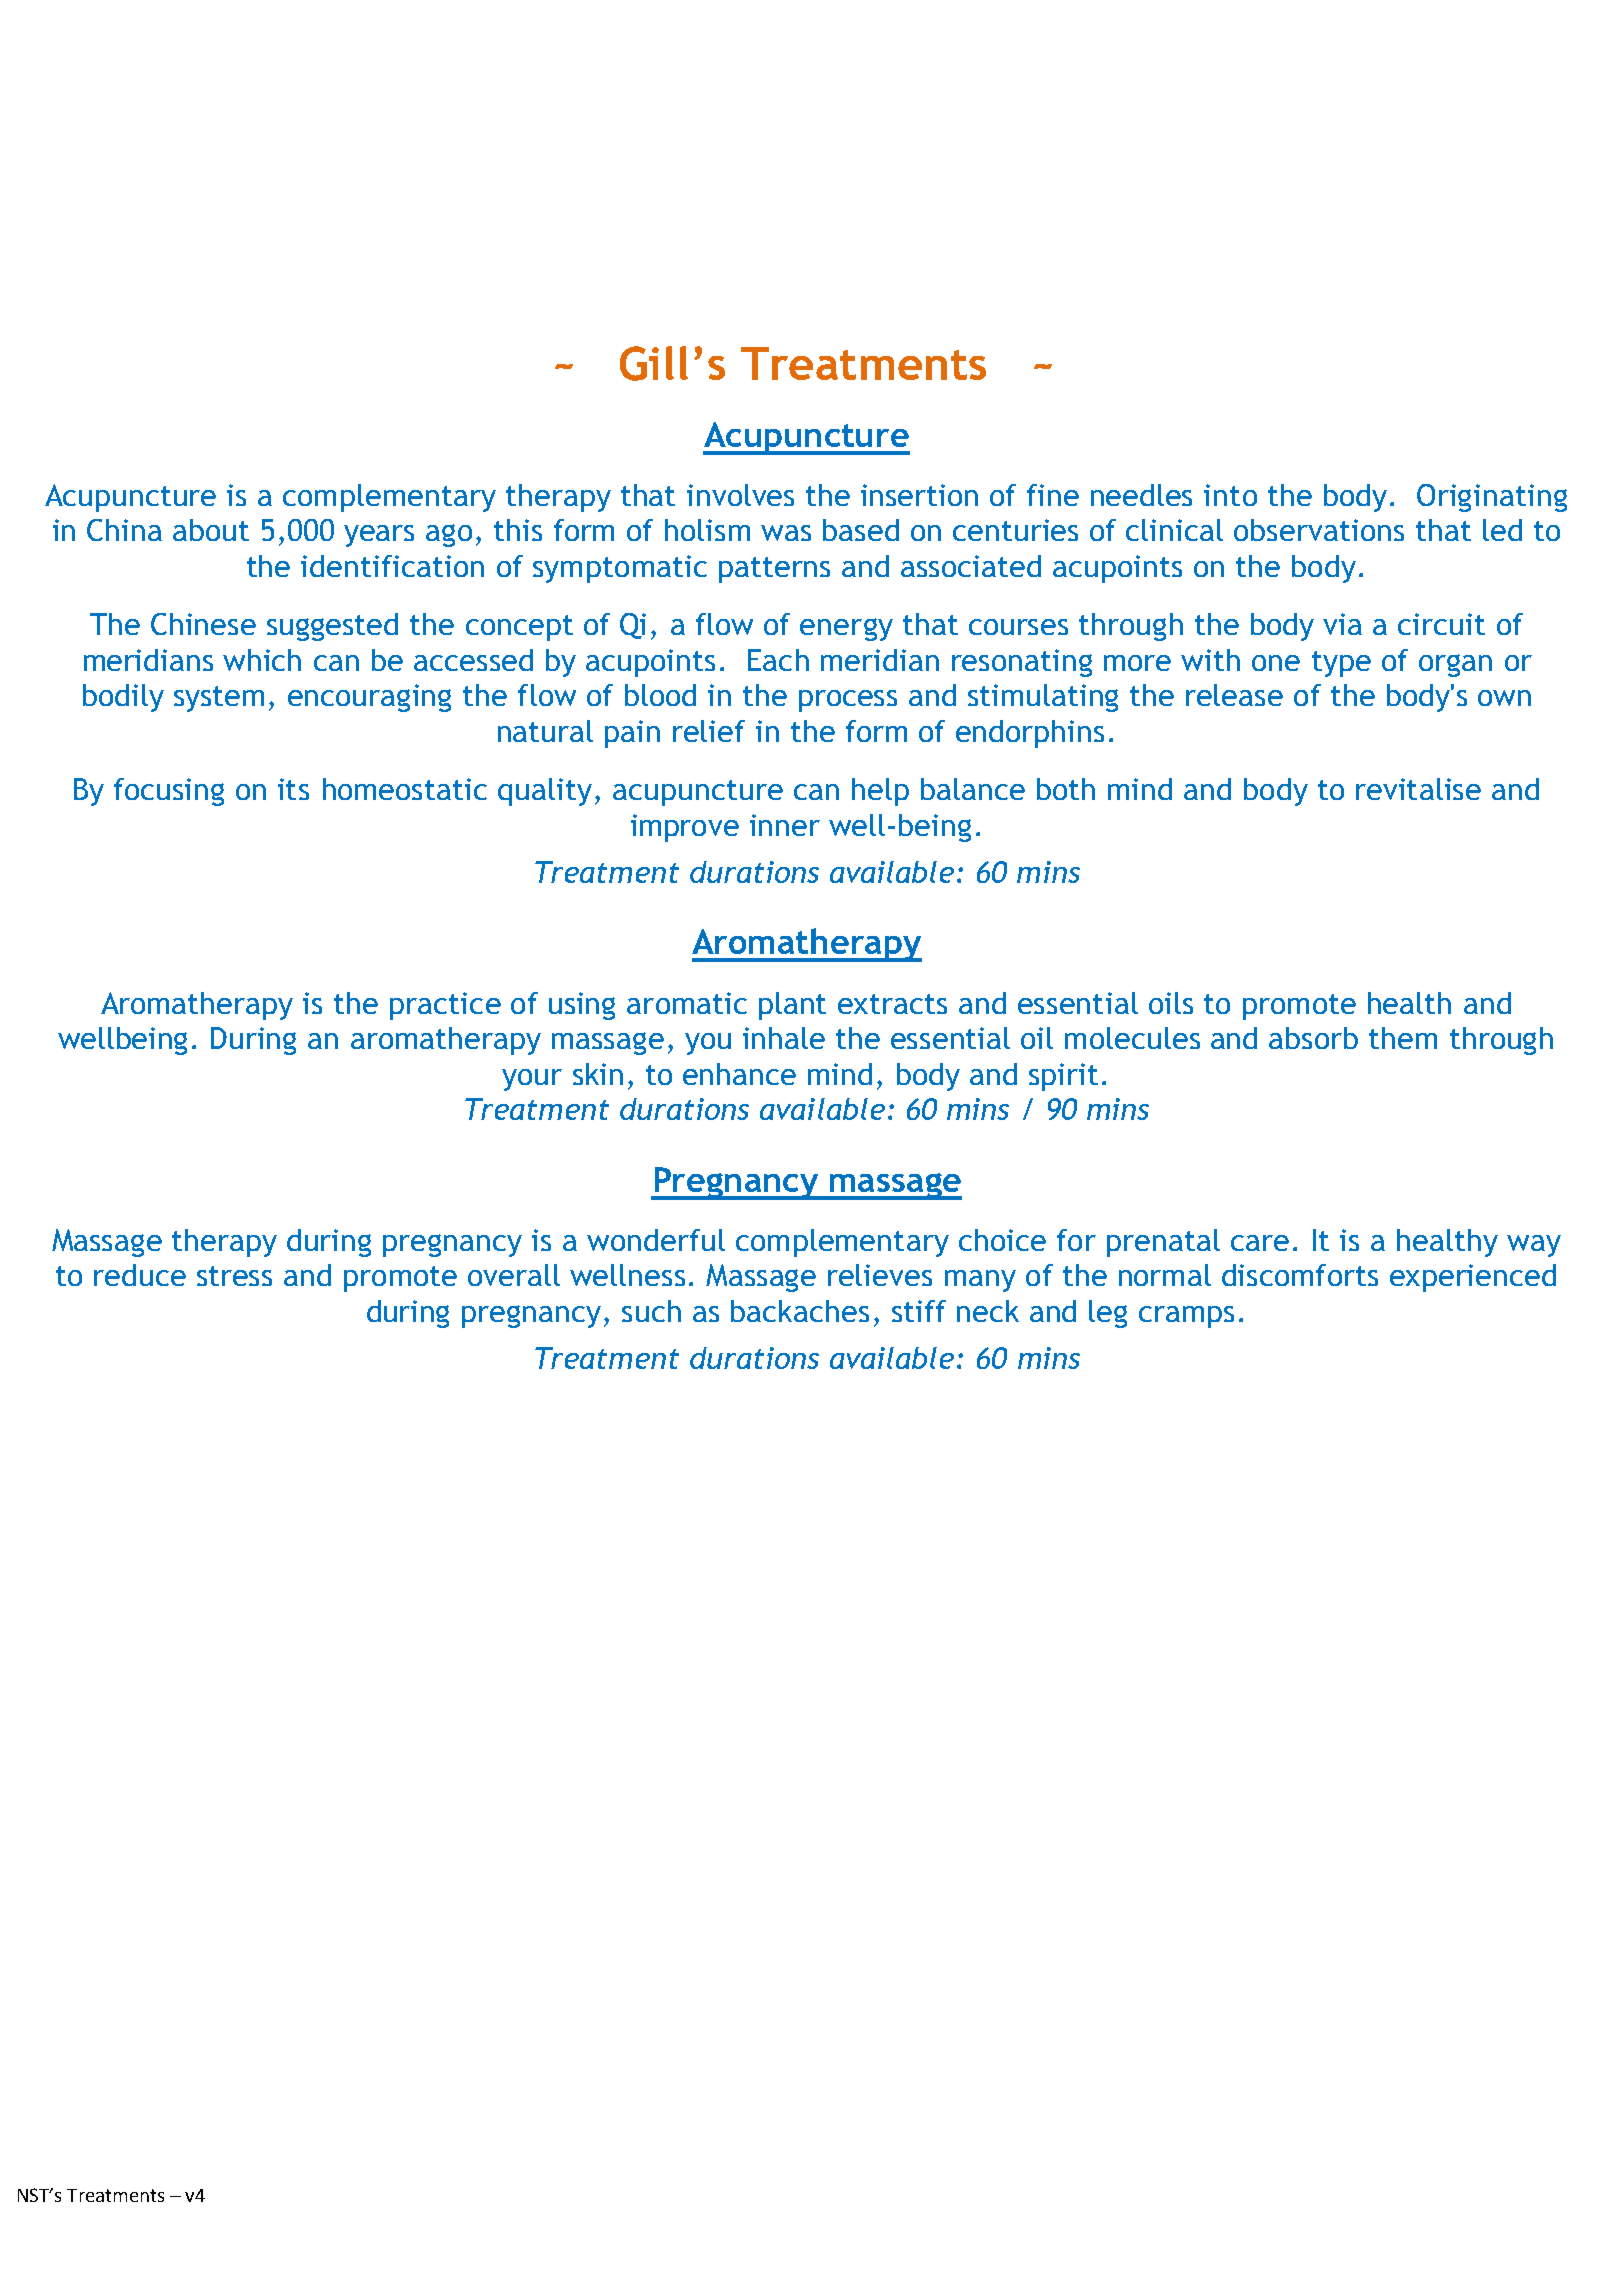  What do you see at coordinates (1341, 664) in the page?
I see `type` at bounding box center [1341, 664].
